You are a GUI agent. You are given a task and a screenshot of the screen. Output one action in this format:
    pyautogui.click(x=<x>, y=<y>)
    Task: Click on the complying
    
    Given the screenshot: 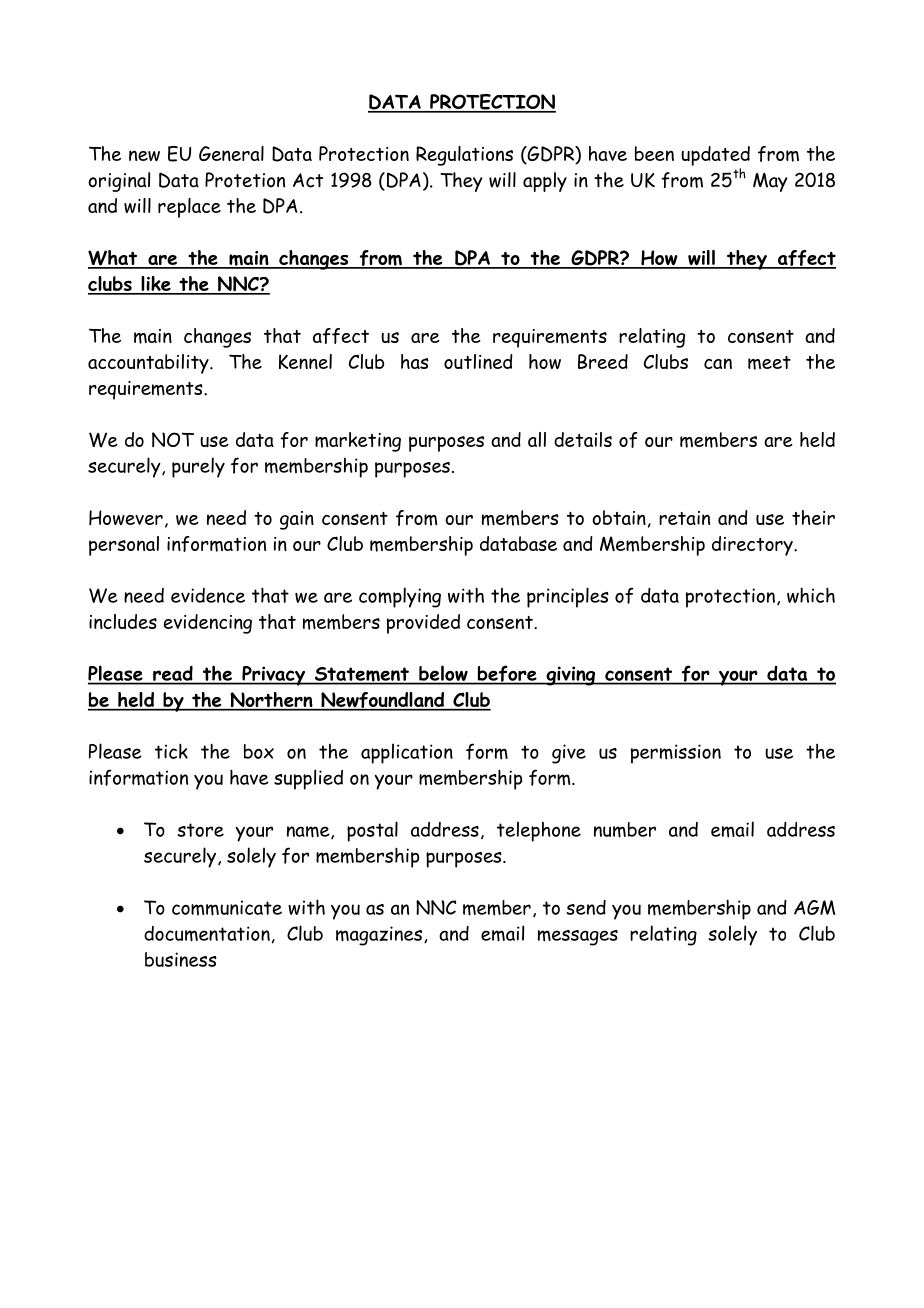 What is the action you would take?
    pyautogui.click(x=400, y=597)
